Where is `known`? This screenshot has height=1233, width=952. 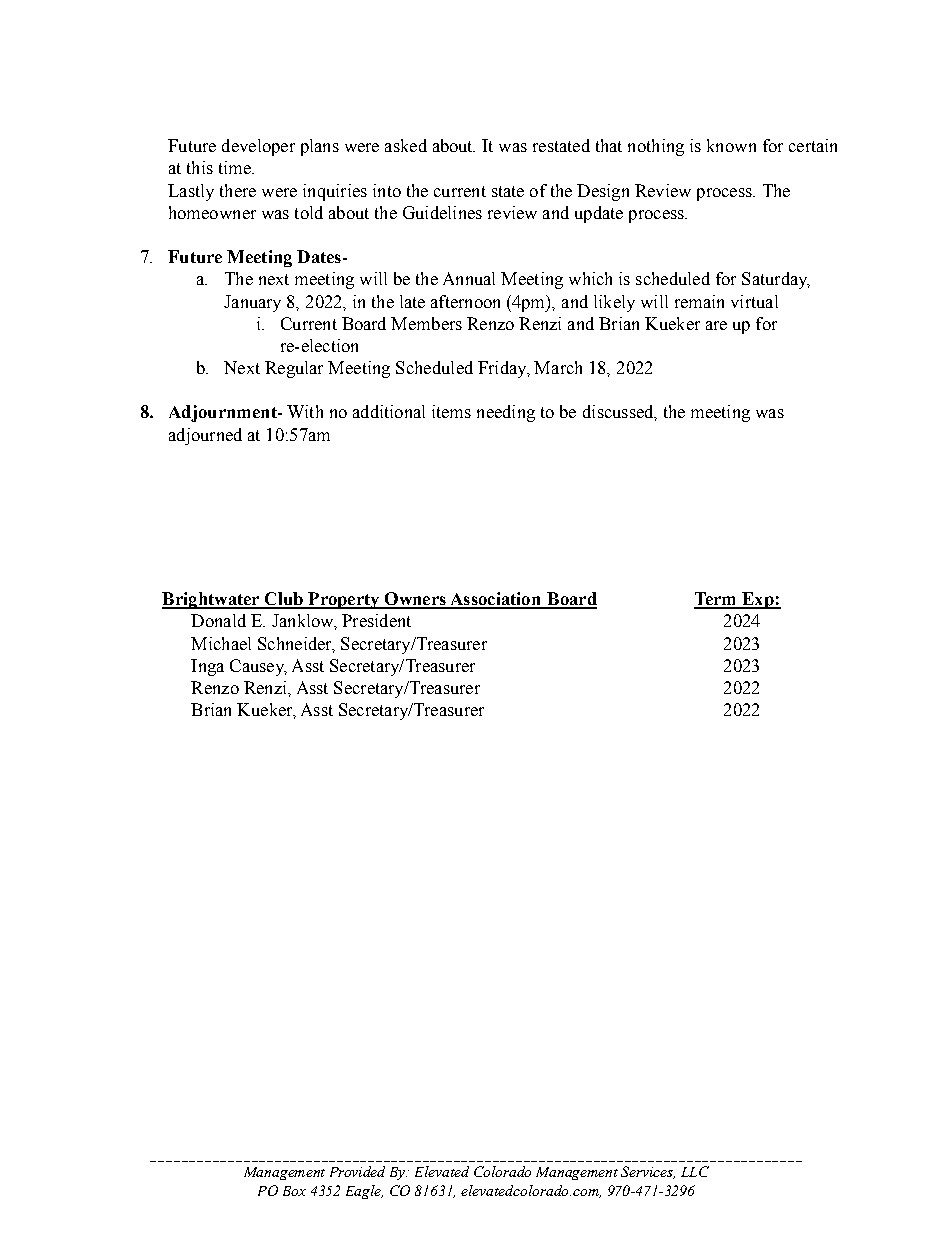
known is located at coordinates (731, 145).
